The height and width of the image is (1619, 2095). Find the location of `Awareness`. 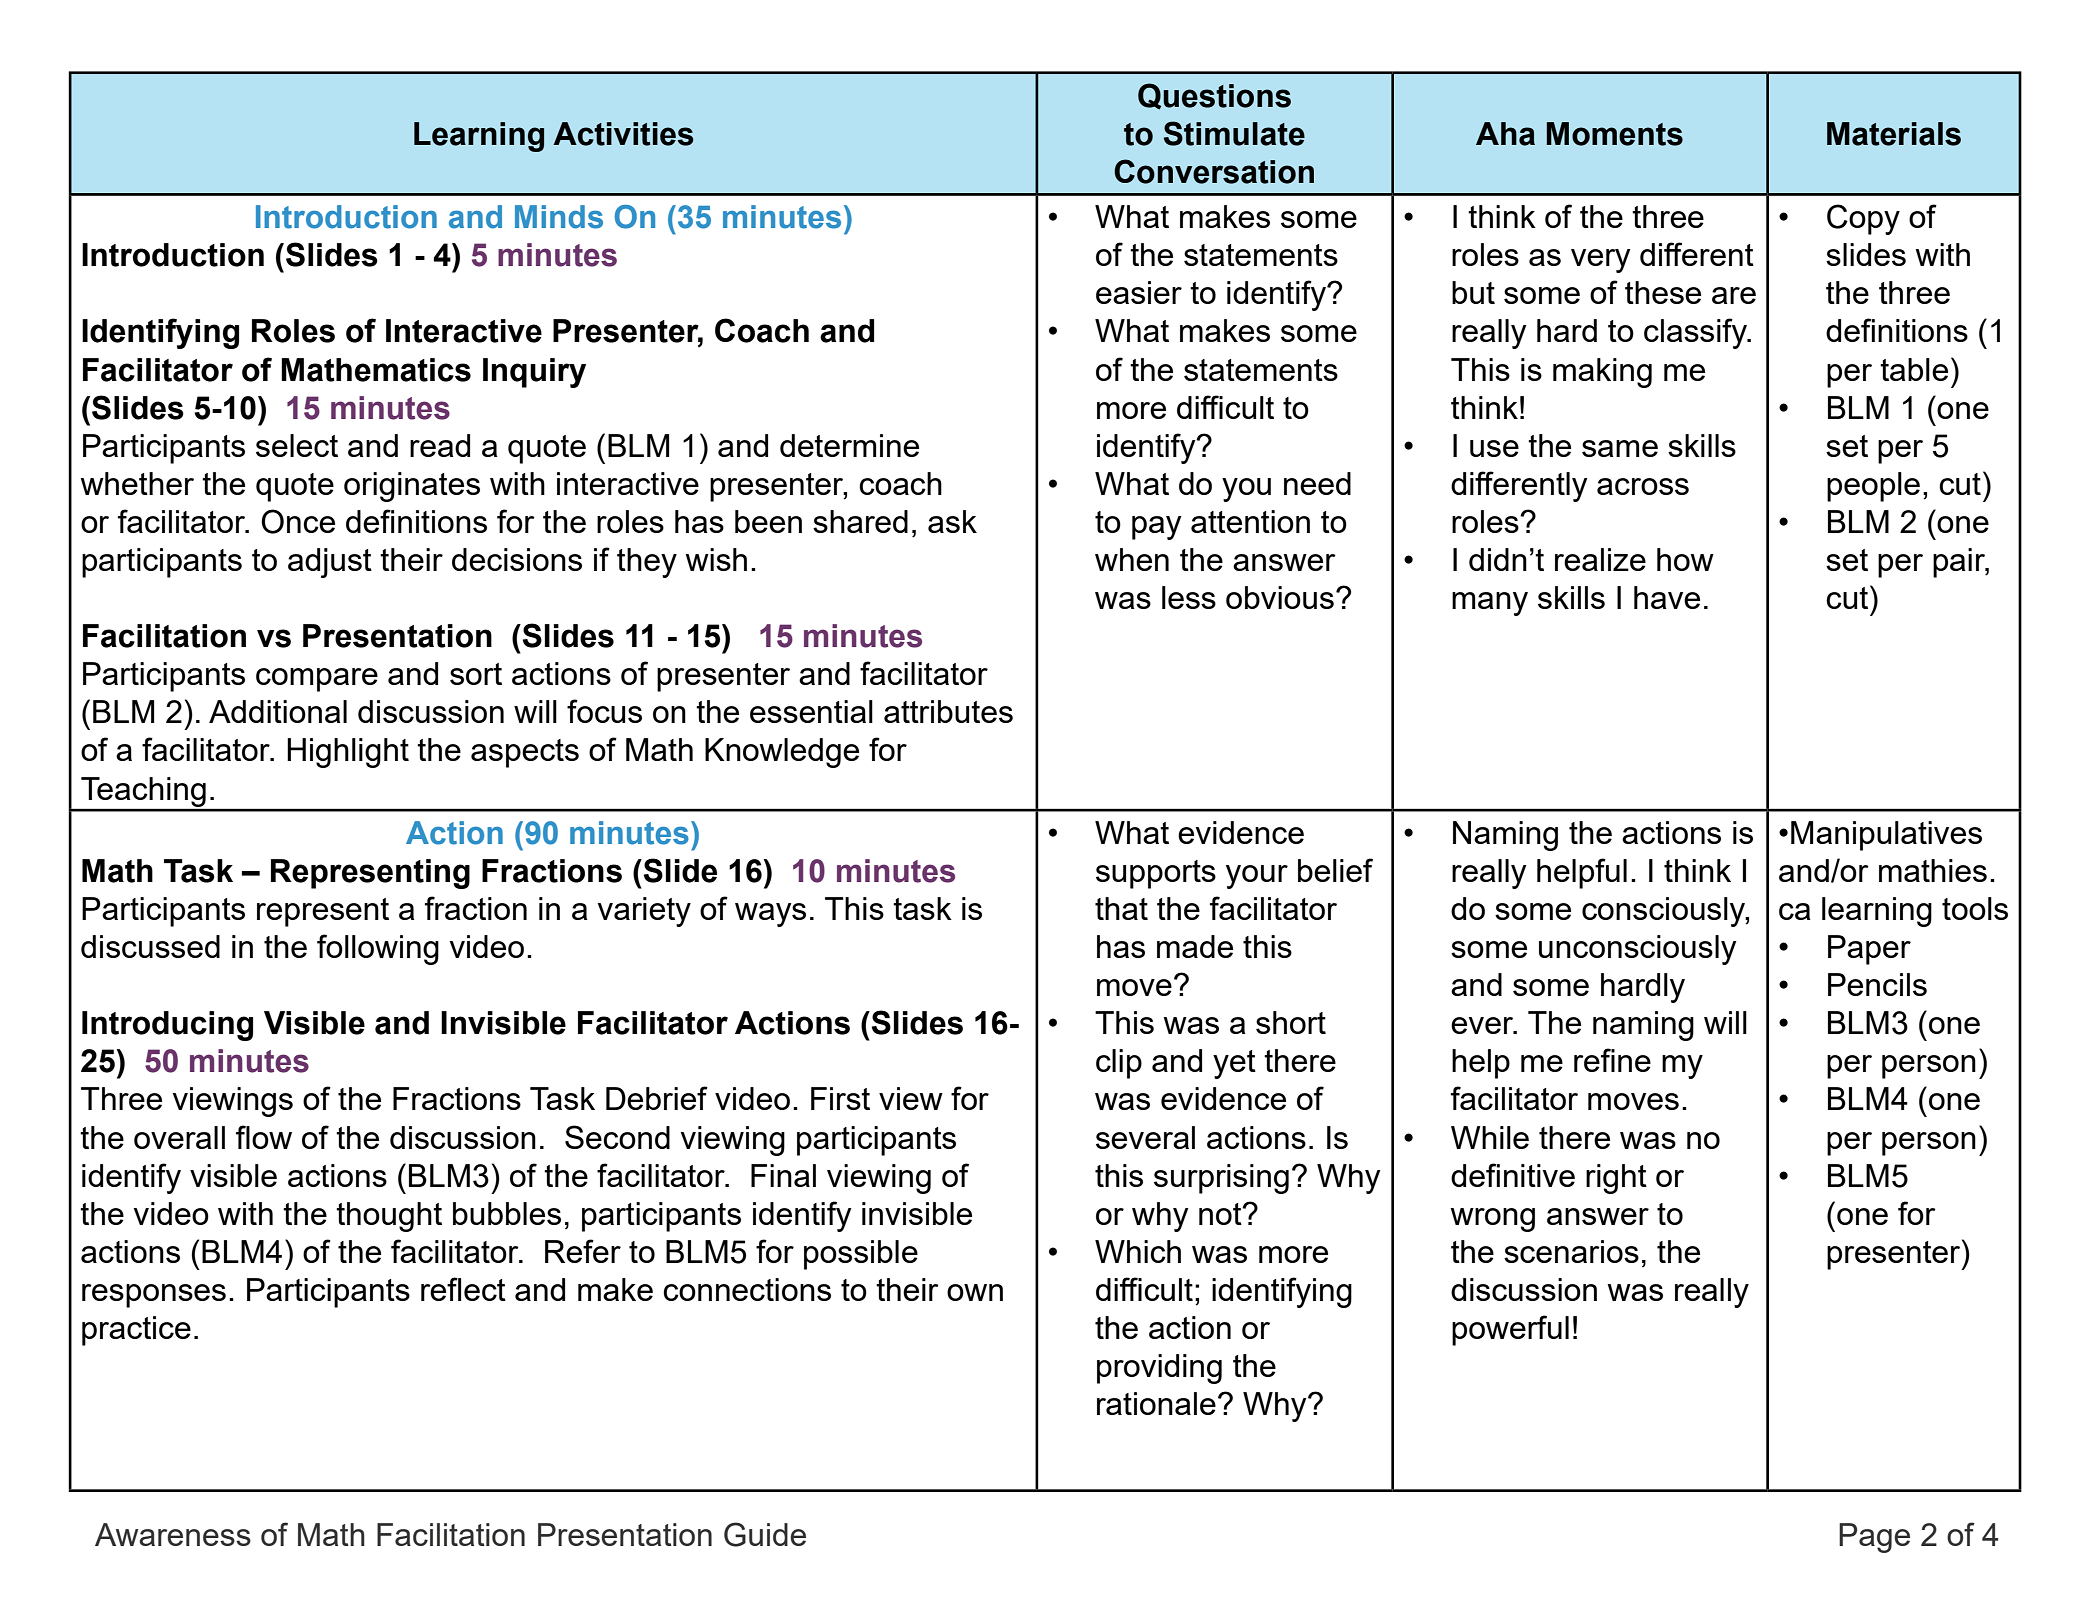

Awareness is located at coordinates (173, 1534).
